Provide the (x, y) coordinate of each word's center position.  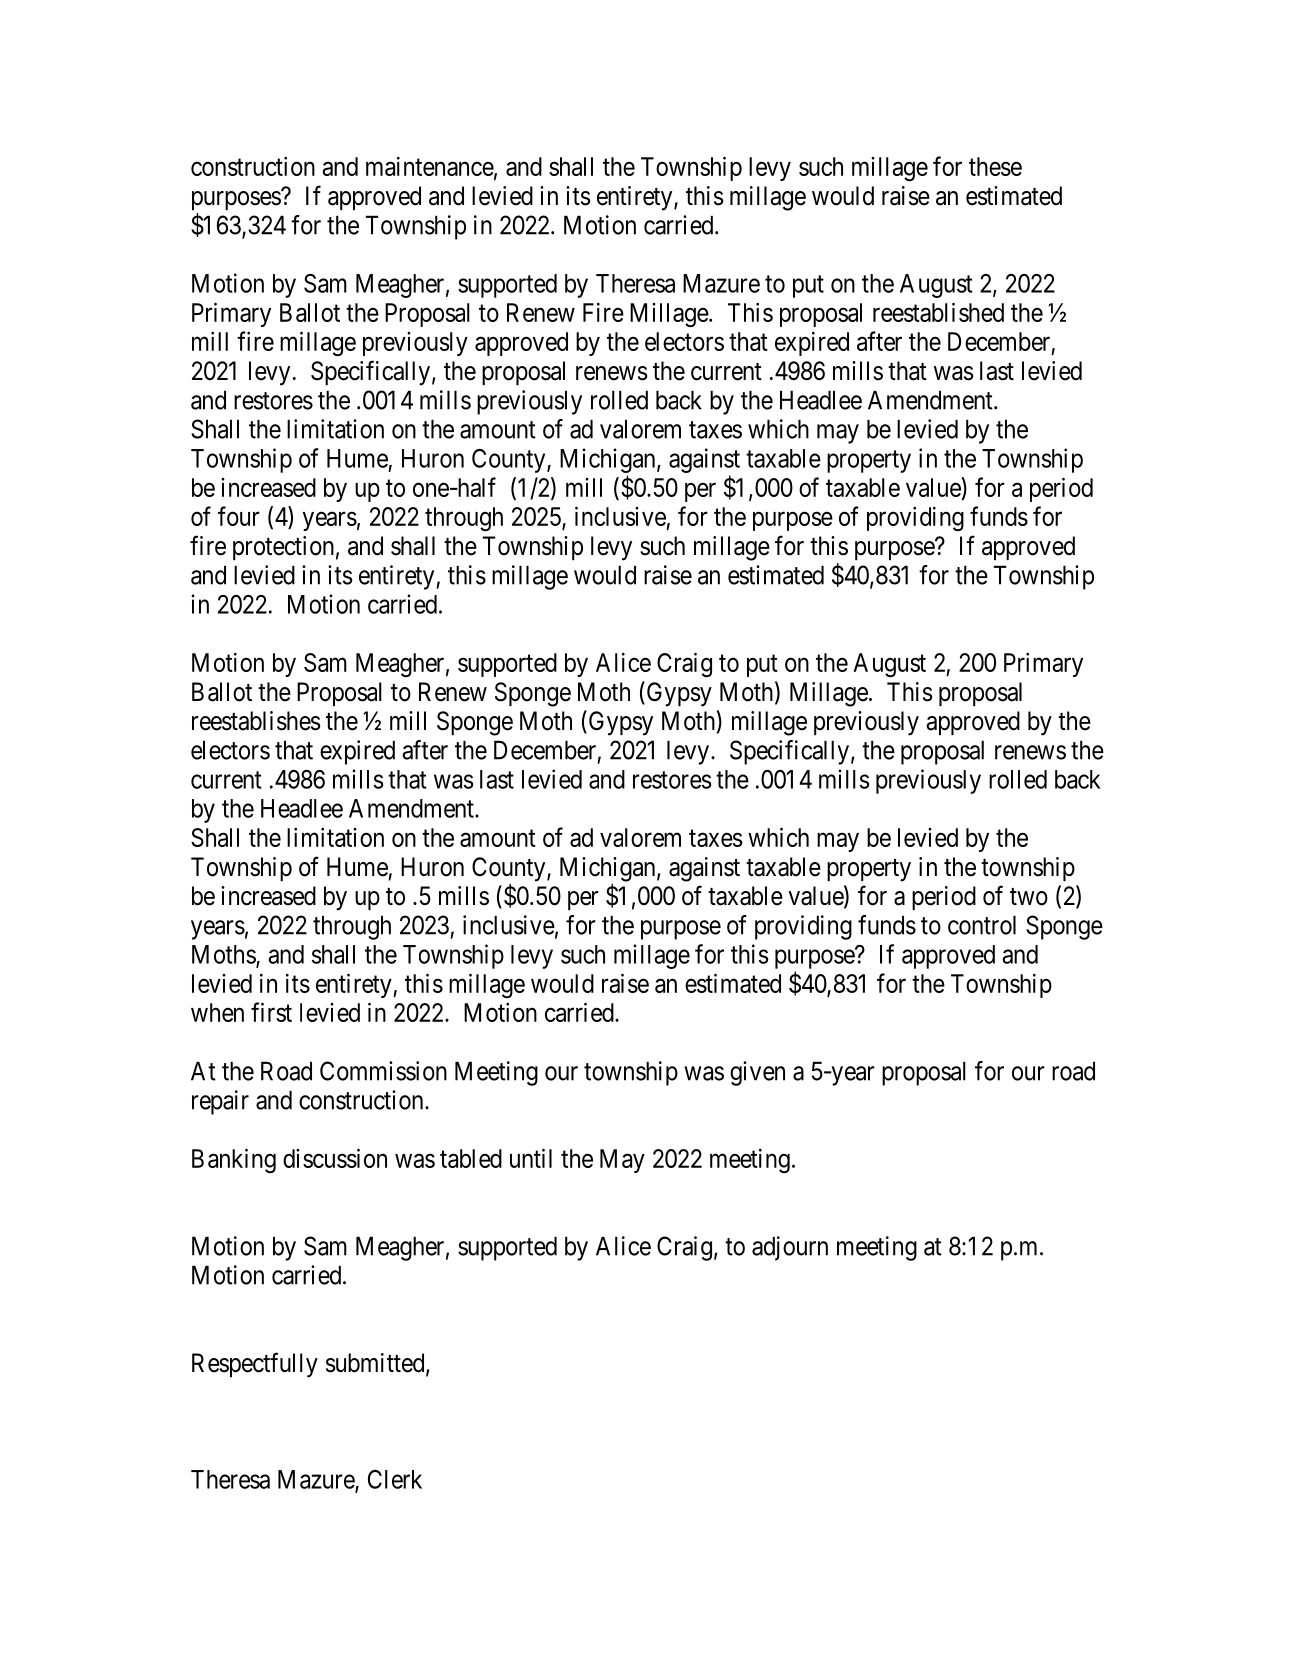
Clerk (395, 1479)
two (1029, 897)
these (995, 166)
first (271, 1012)
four (239, 516)
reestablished (938, 312)
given (757, 1073)
